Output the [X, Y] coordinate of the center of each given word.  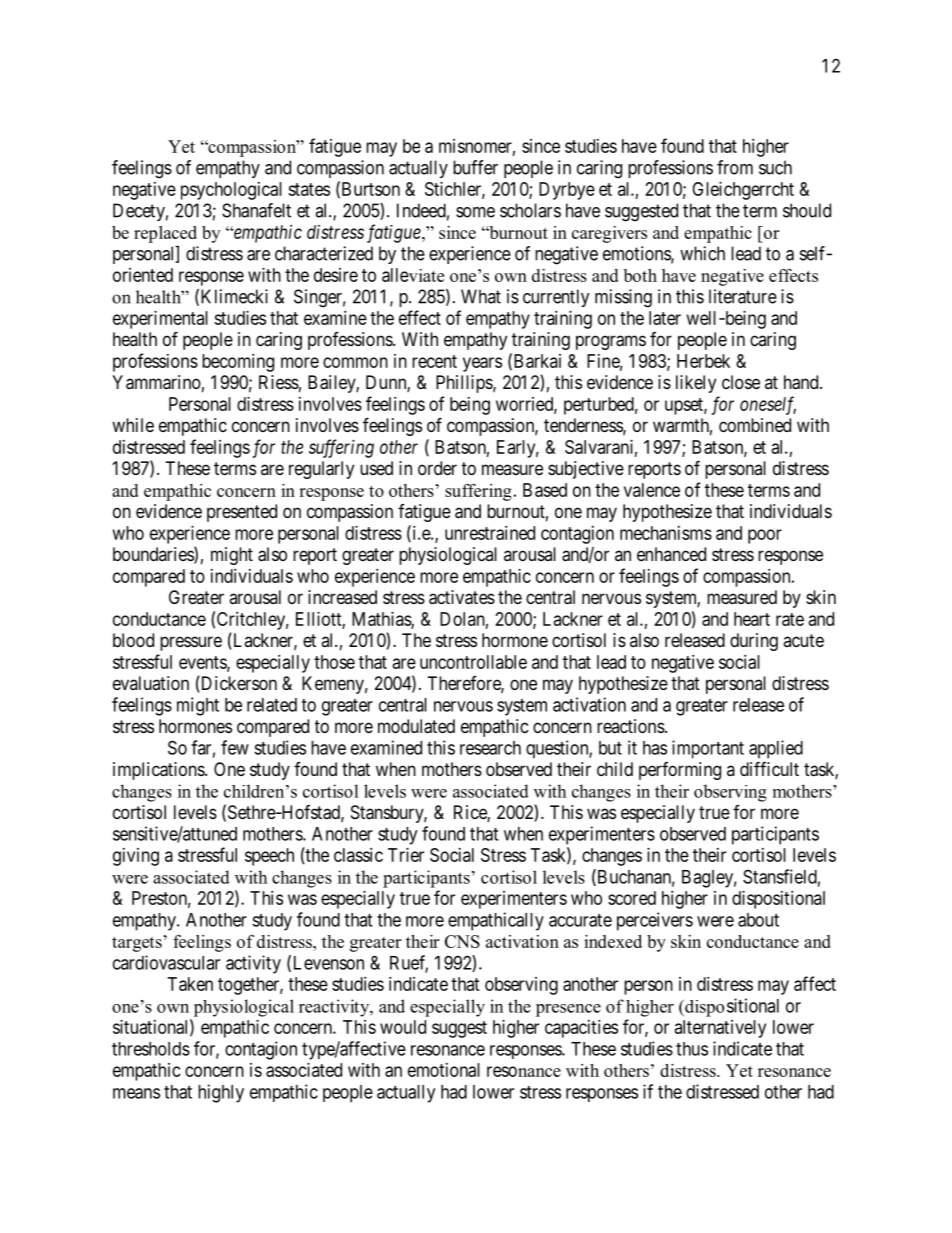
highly [221, 1093]
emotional [444, 1070]
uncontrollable [473, 662]
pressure [191, 643]
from [735, 167]
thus [692, 1049]
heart [752, 619]
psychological [231, 191]
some [475, 212]
